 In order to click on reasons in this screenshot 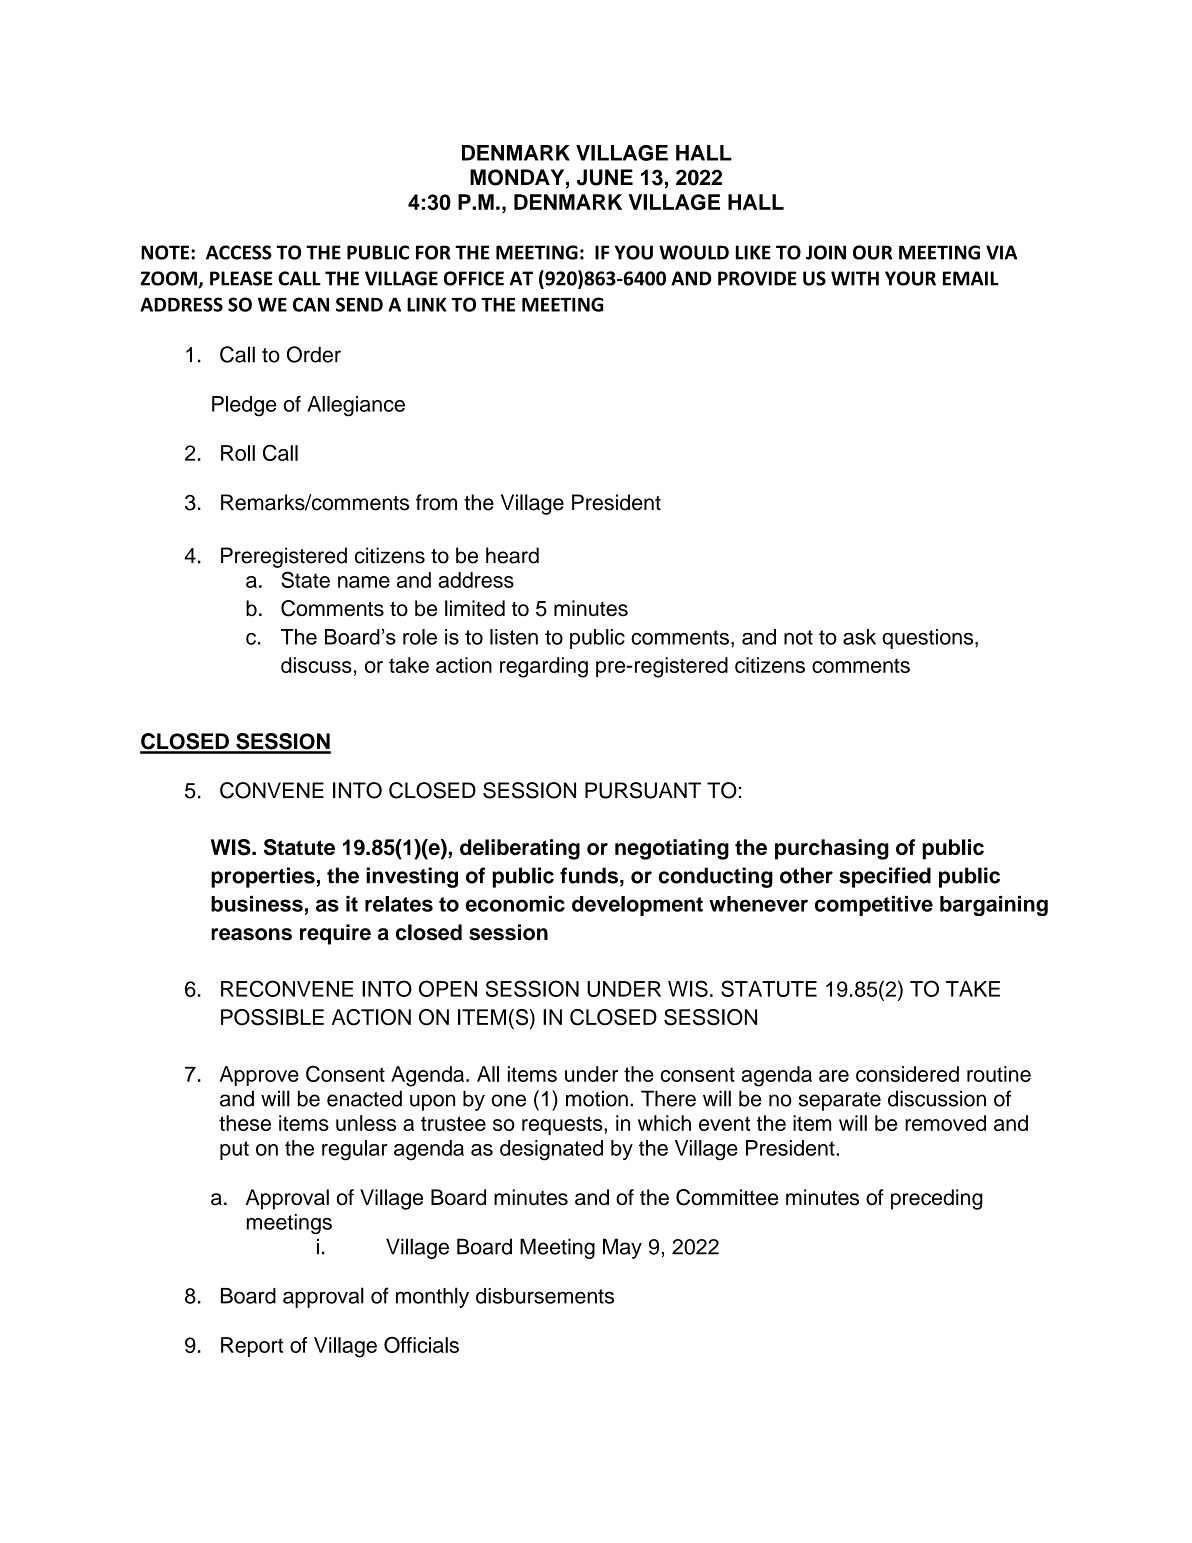, I will do `click(251, 934)`.
